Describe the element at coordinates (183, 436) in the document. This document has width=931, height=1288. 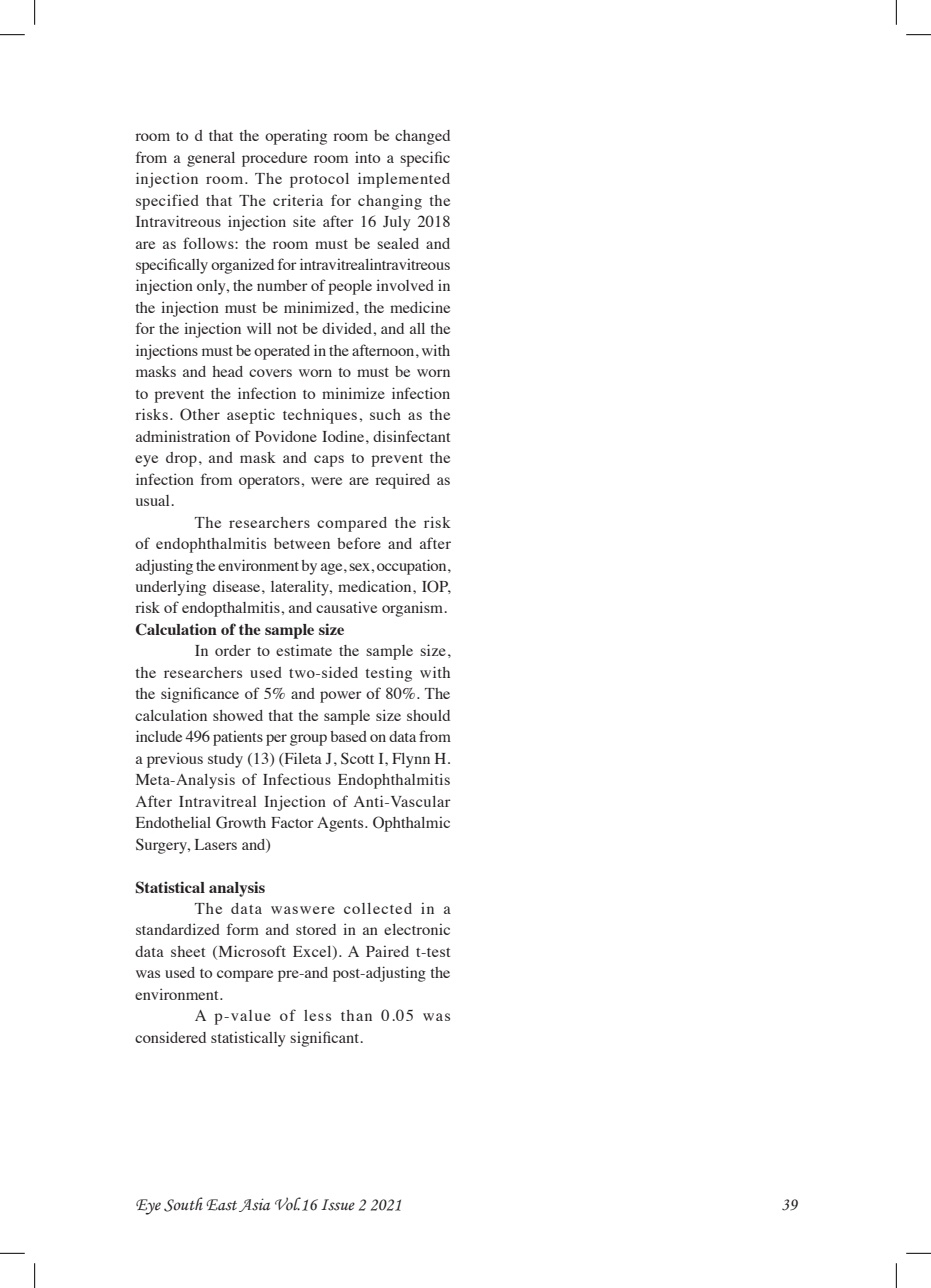
I see `administration` at that location.
